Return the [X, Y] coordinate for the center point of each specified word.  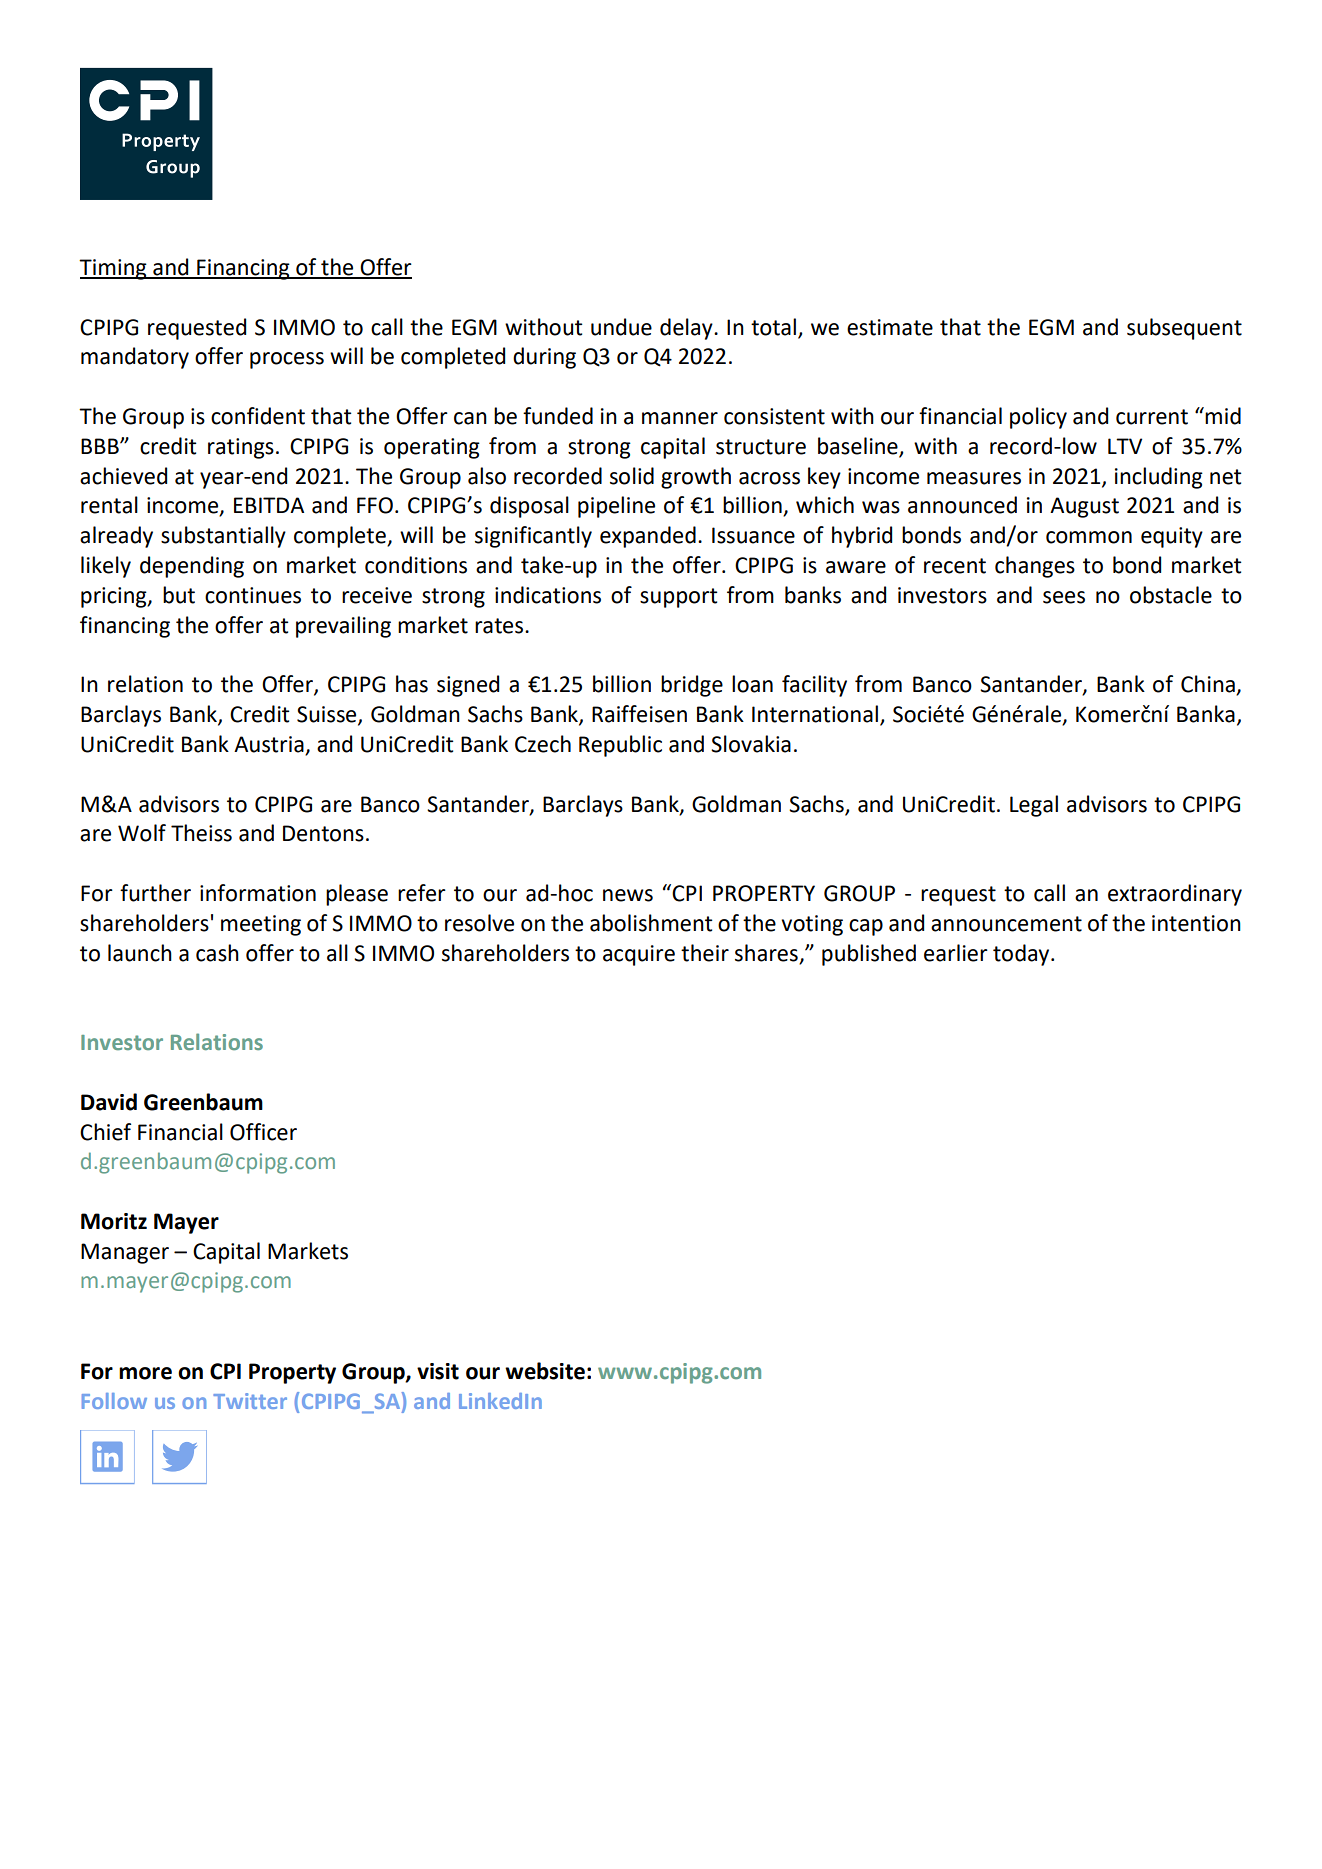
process [287, 360]
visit [438, 1371]
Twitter [250, 1401]
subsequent [1184, 329]
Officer [263, 1132]
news [628, 895]
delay [687, 329]
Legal [1034, 806]
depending [192, 567]
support [678, 598]
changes [1035, 567]
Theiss [201, 833]
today [1022, 955]
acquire [639, 955]
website [545, 1371]
